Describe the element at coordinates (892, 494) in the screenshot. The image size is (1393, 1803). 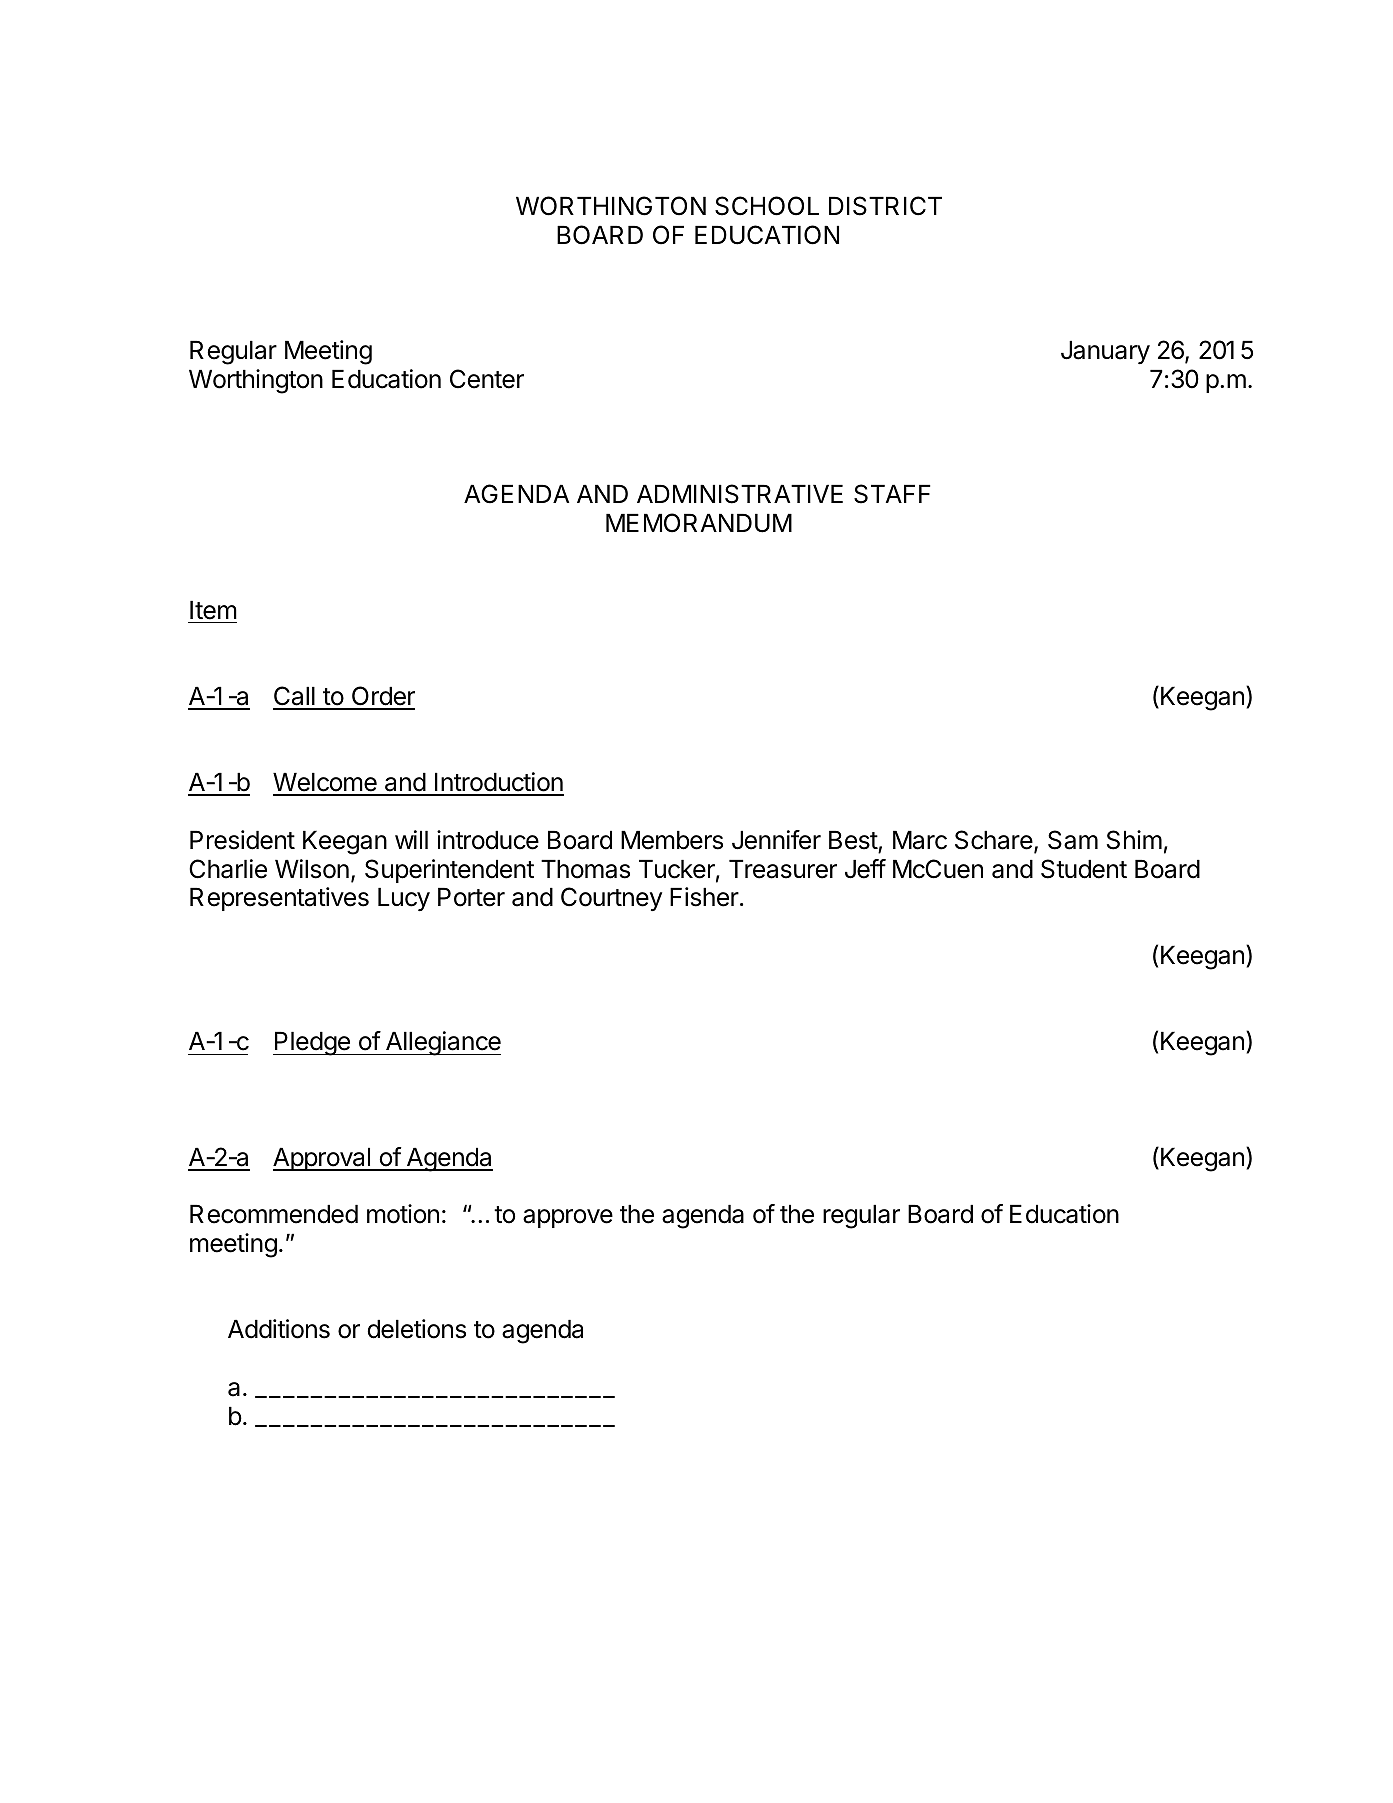
I see `STAFF` at that location.
